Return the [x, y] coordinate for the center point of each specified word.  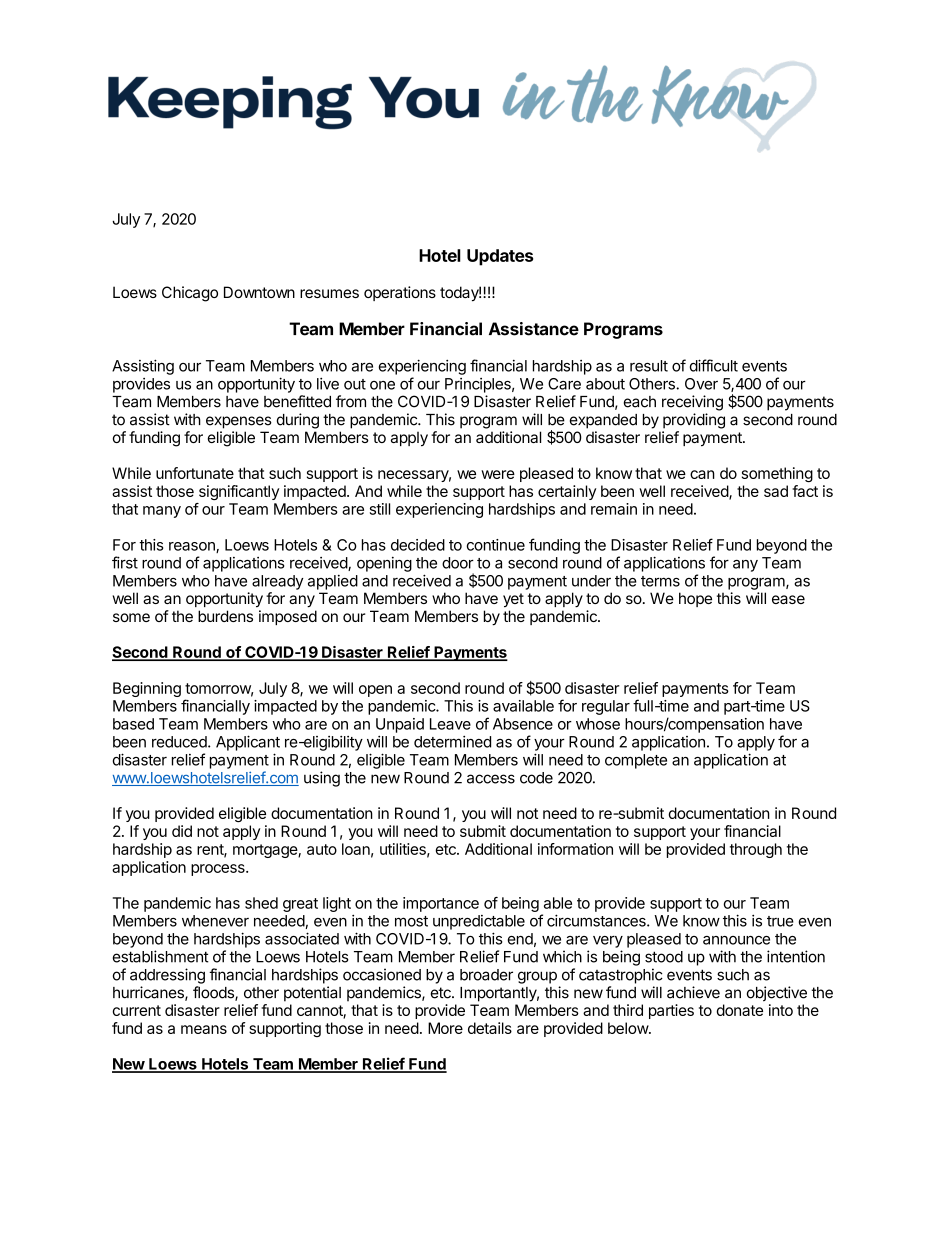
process [219, 870]
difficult [714, 365]
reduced [180, 742]
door [458, 563]
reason [193, 547]
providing [694, 421]
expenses [239, 422]
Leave [450, 724]
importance [441, 904]
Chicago [190, 294]
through [756, 850]
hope [695, 599]
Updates [500, 257]
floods [214, 993]
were [498, 474]
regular [606, 707]
